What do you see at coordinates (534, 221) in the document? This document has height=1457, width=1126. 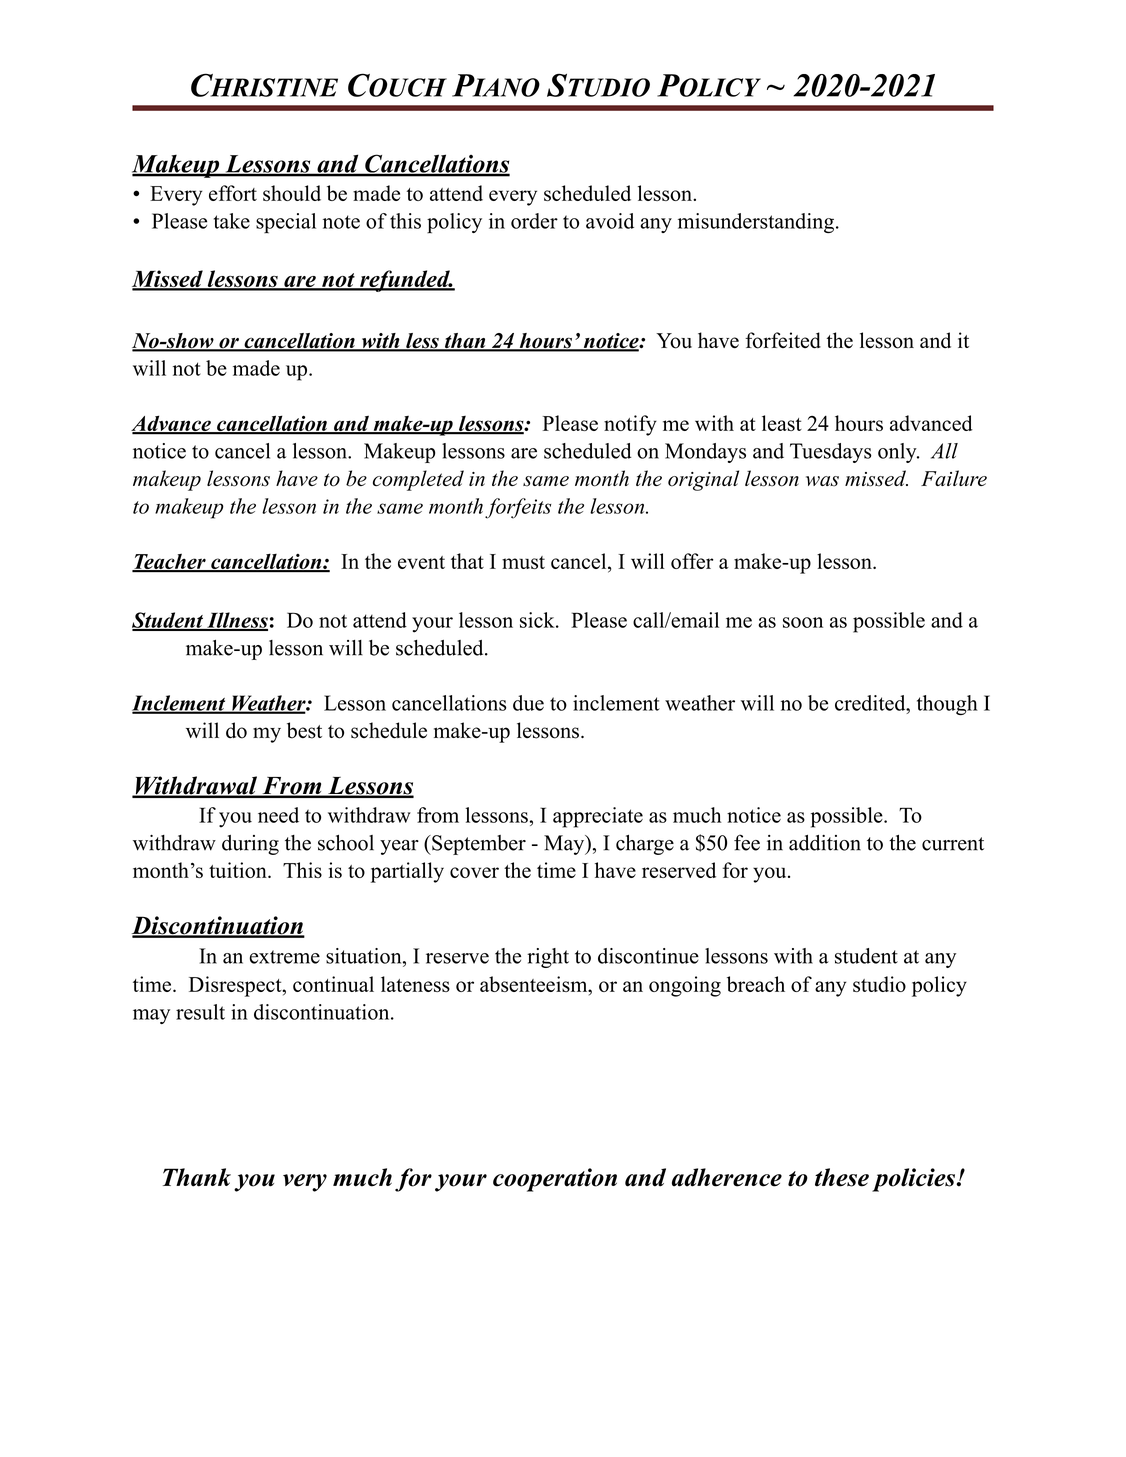 I see `order` at bounding box center [534, 221].
